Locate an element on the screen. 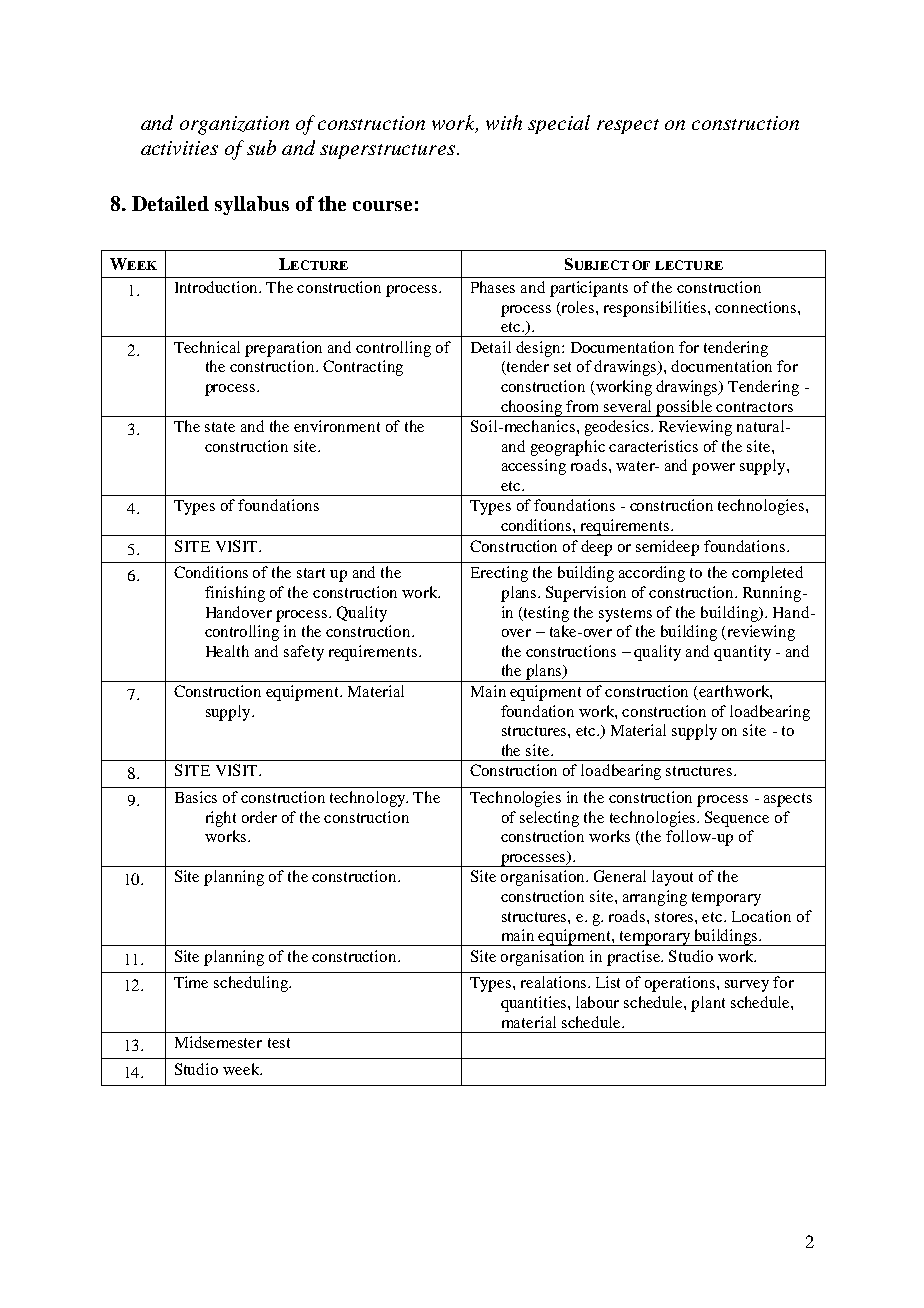  finishing is located at coordinates (235, 594).
